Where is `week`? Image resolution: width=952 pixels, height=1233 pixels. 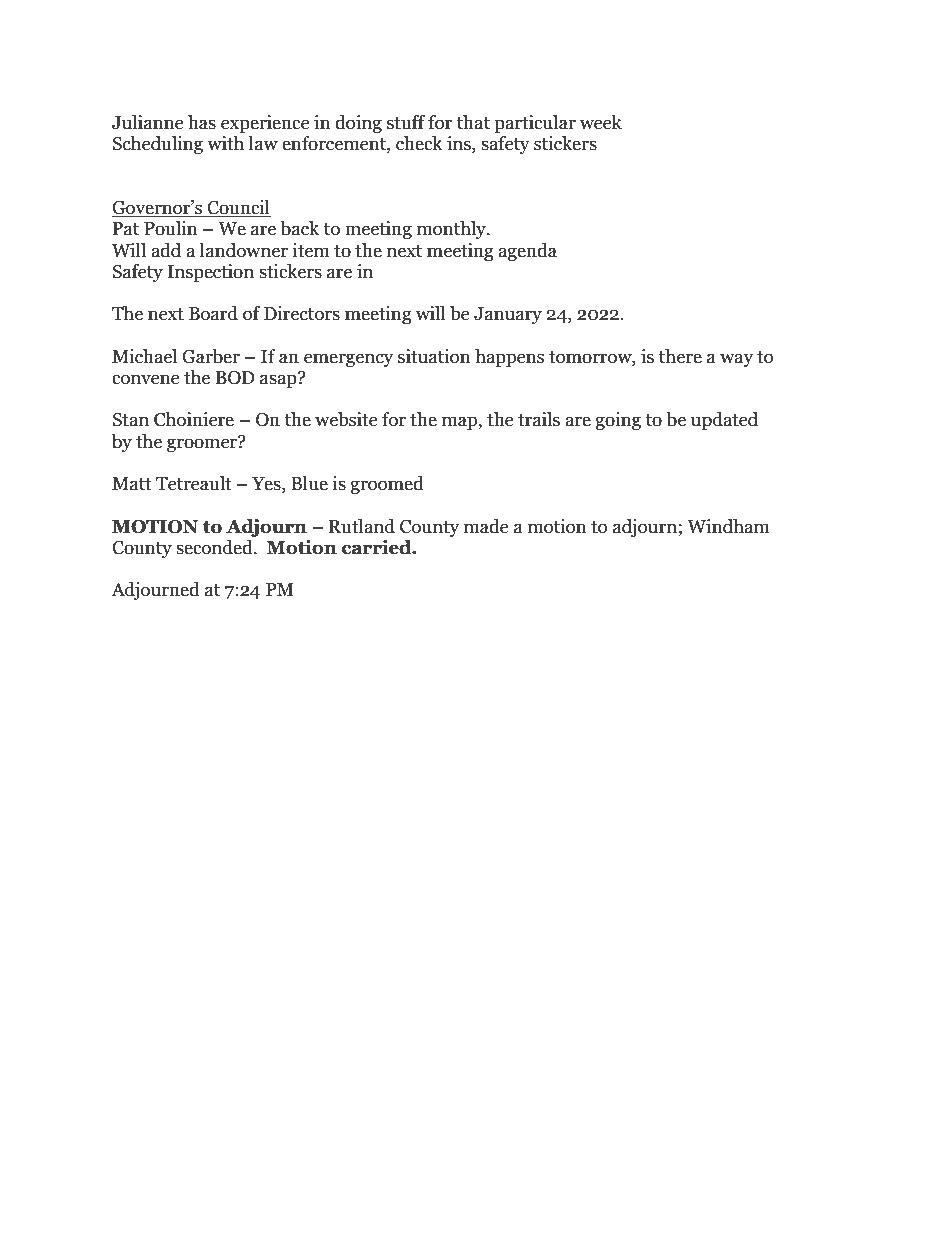
week is located at coordinates (601, 122).
